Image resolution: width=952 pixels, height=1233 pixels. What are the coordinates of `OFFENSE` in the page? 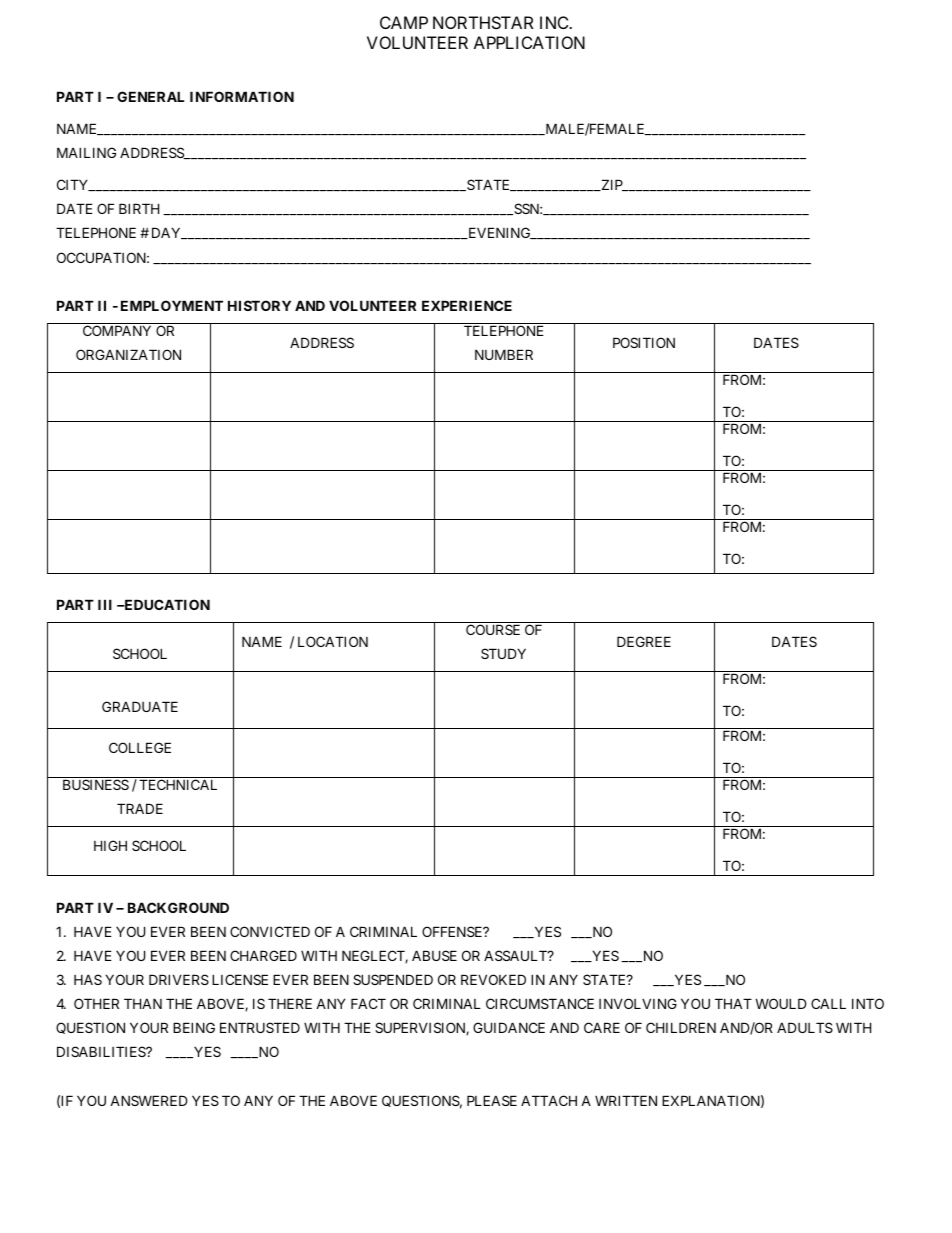 It's located at (453, 931).
